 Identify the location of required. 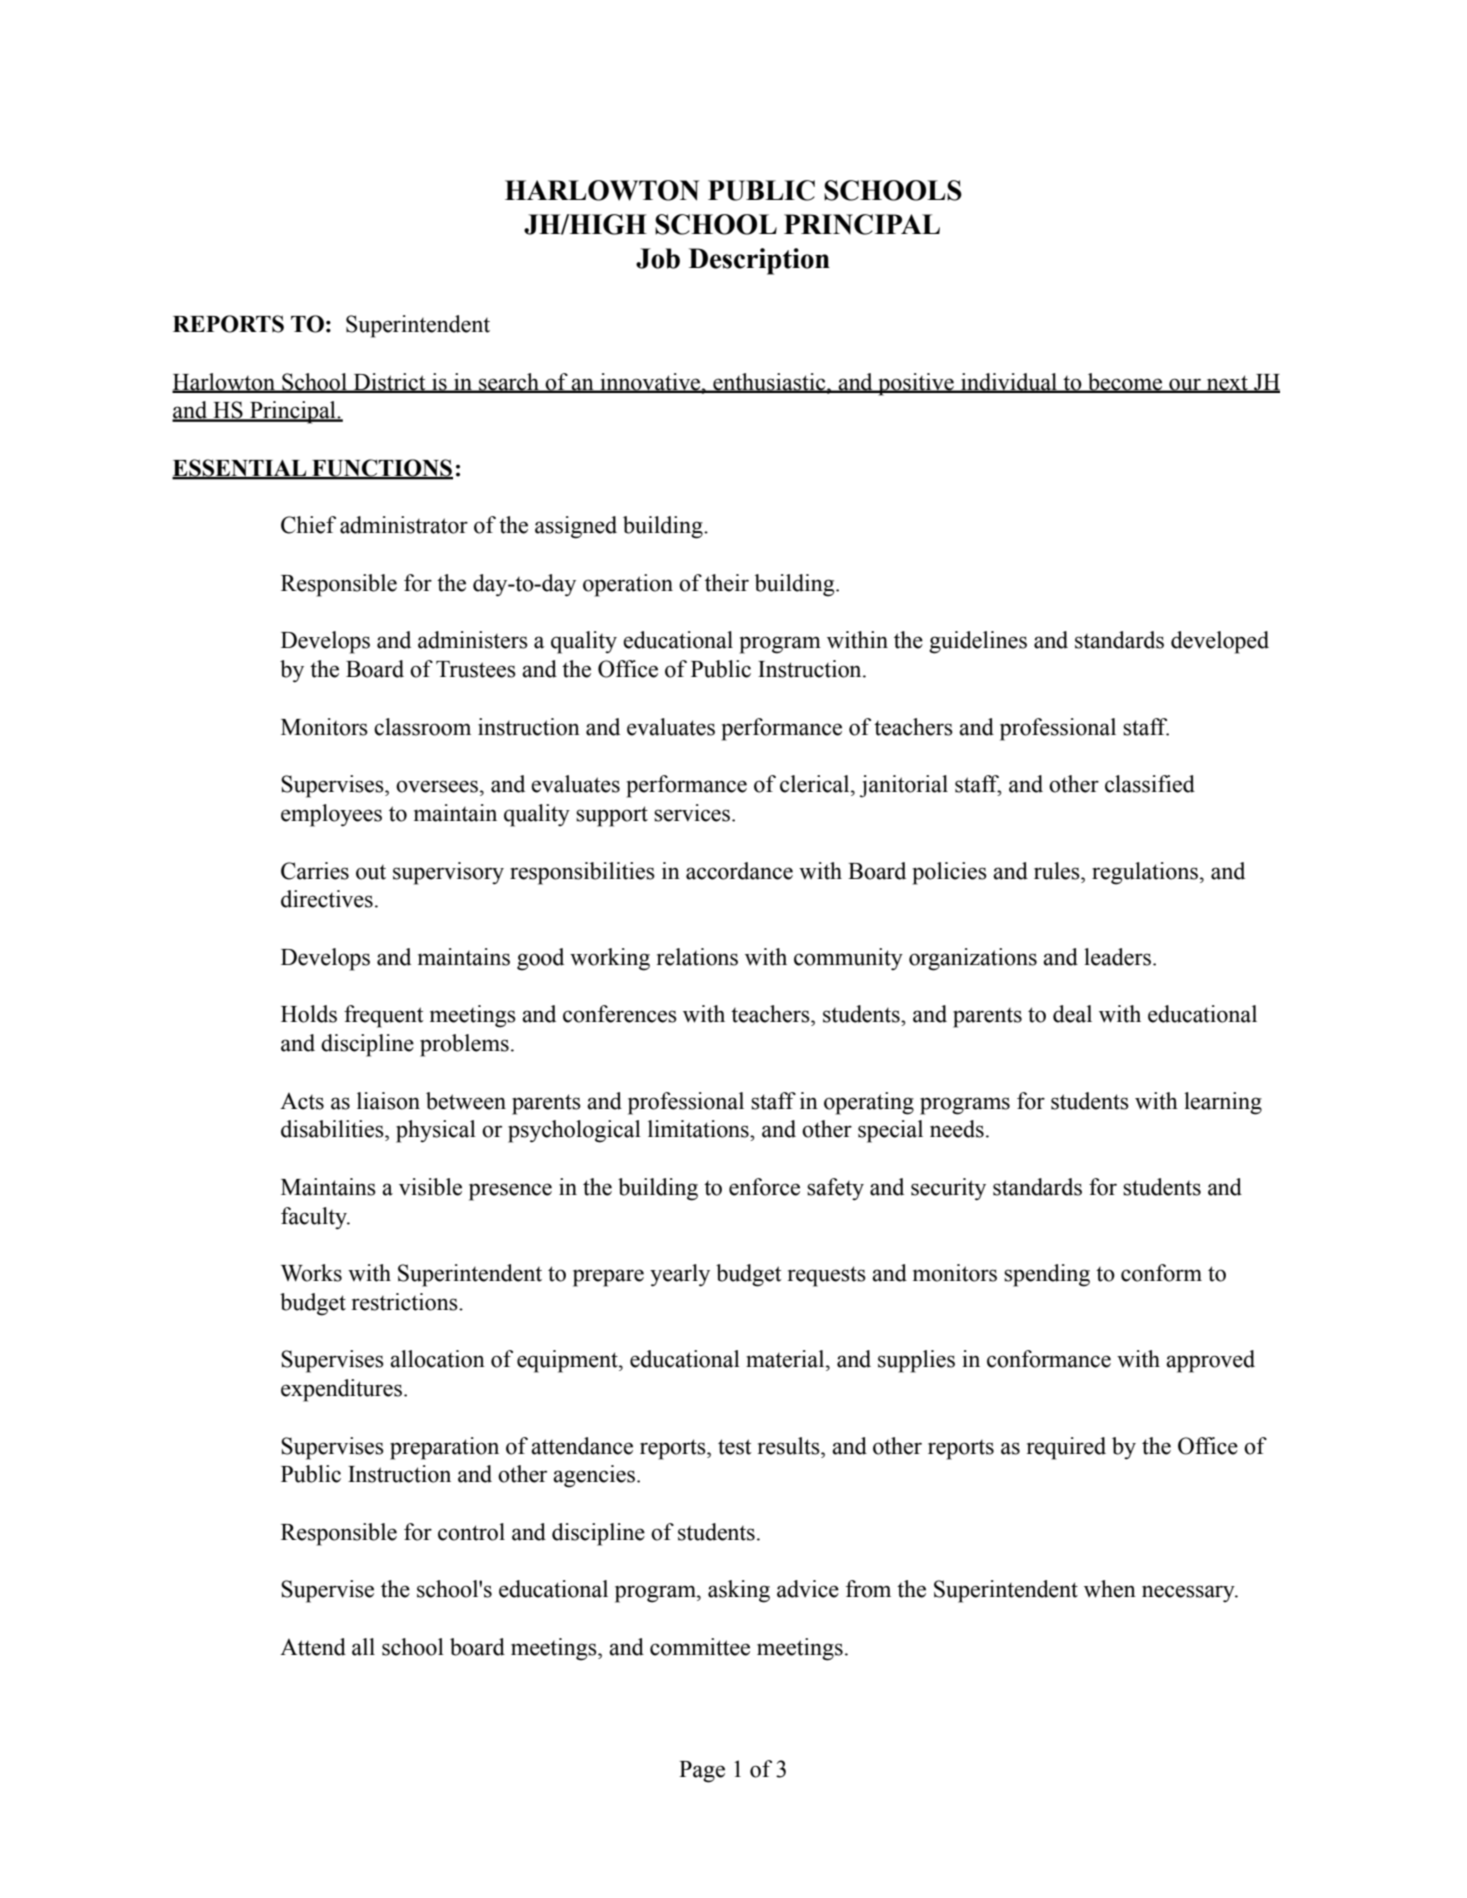
(1066, 1448).
